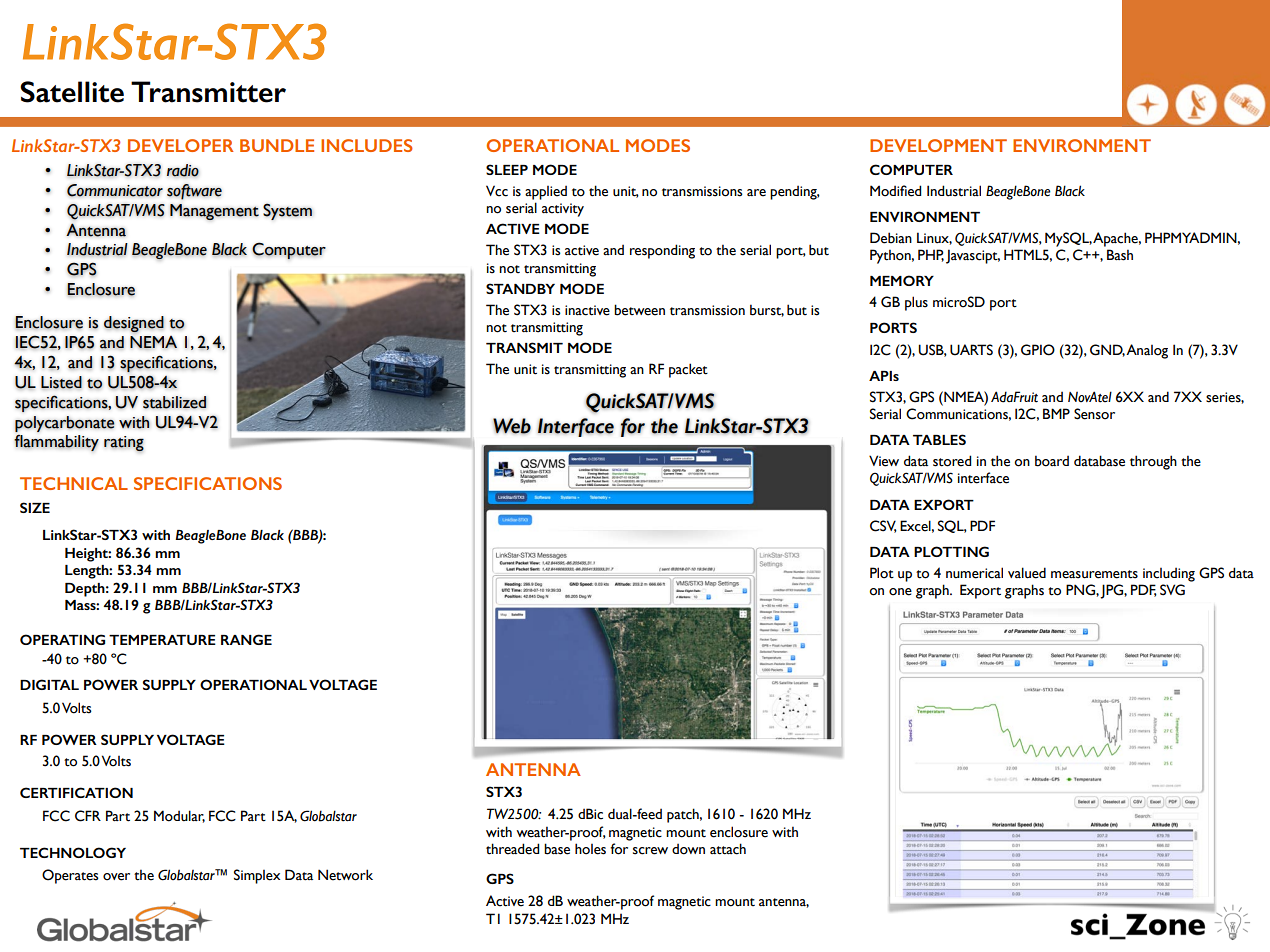 This page has width=1270, height=952. Describe the element at coordinates (246, 639) in the page. I see `RANGE` at that location.
